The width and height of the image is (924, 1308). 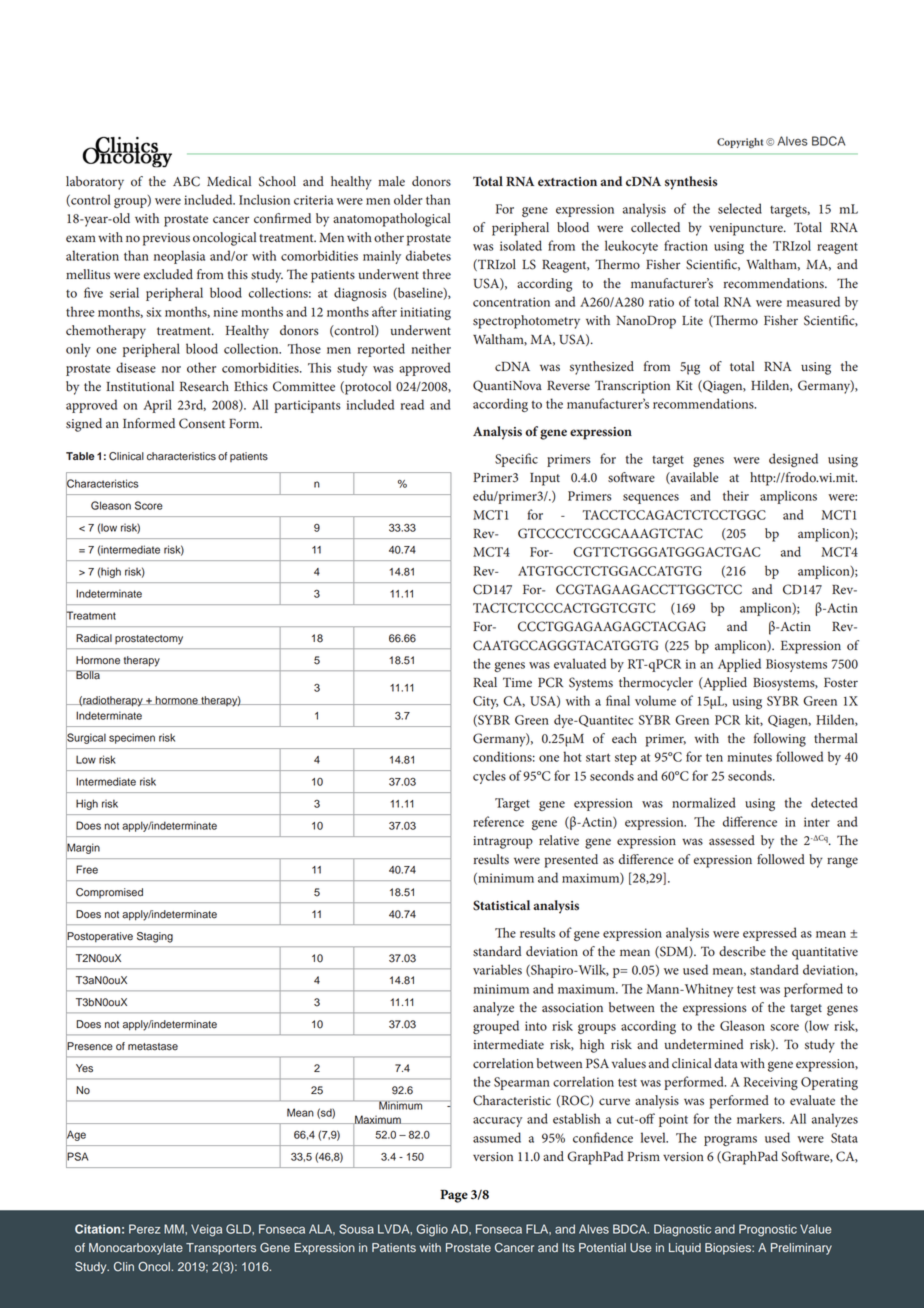 What do you see at coordinates (704, 802) in the image?
I see `normalized` at bounding box center [704, 802].
